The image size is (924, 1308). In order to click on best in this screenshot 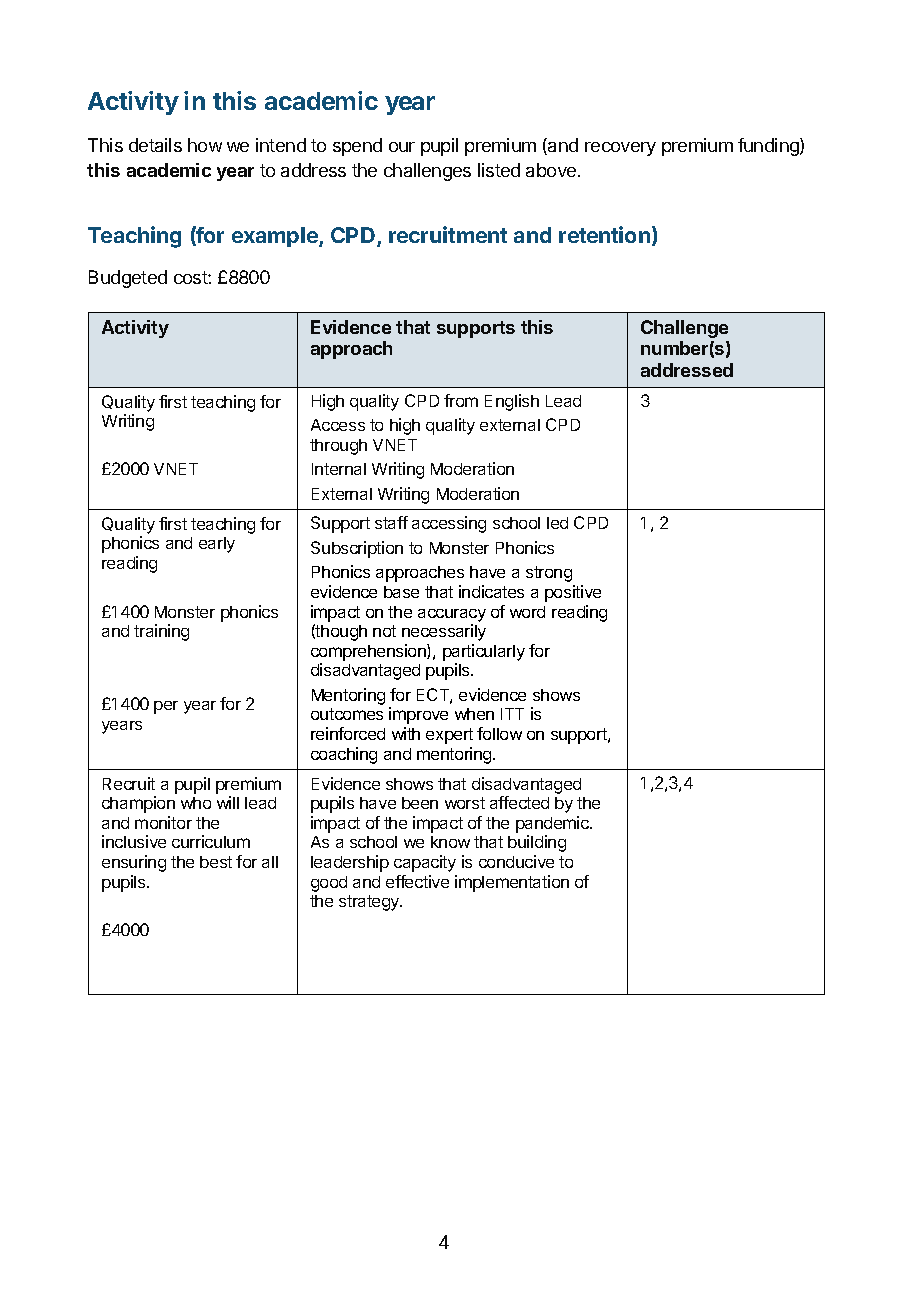, I will do `click(216, 862)`.
